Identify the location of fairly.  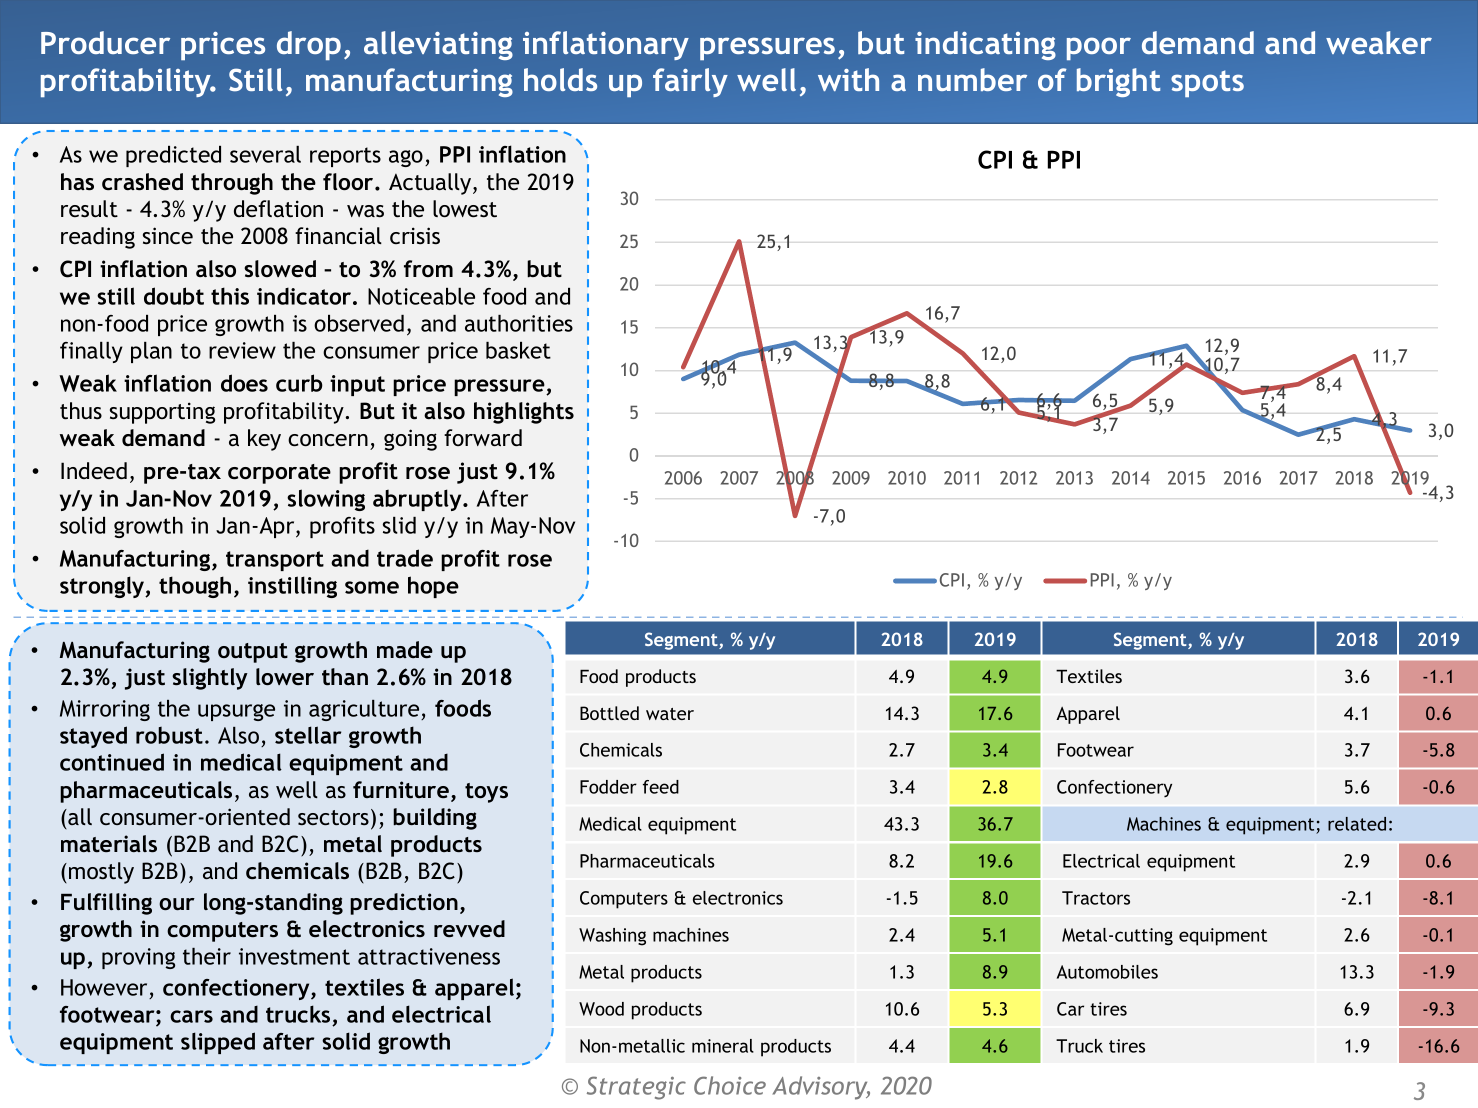
(690, 82).
